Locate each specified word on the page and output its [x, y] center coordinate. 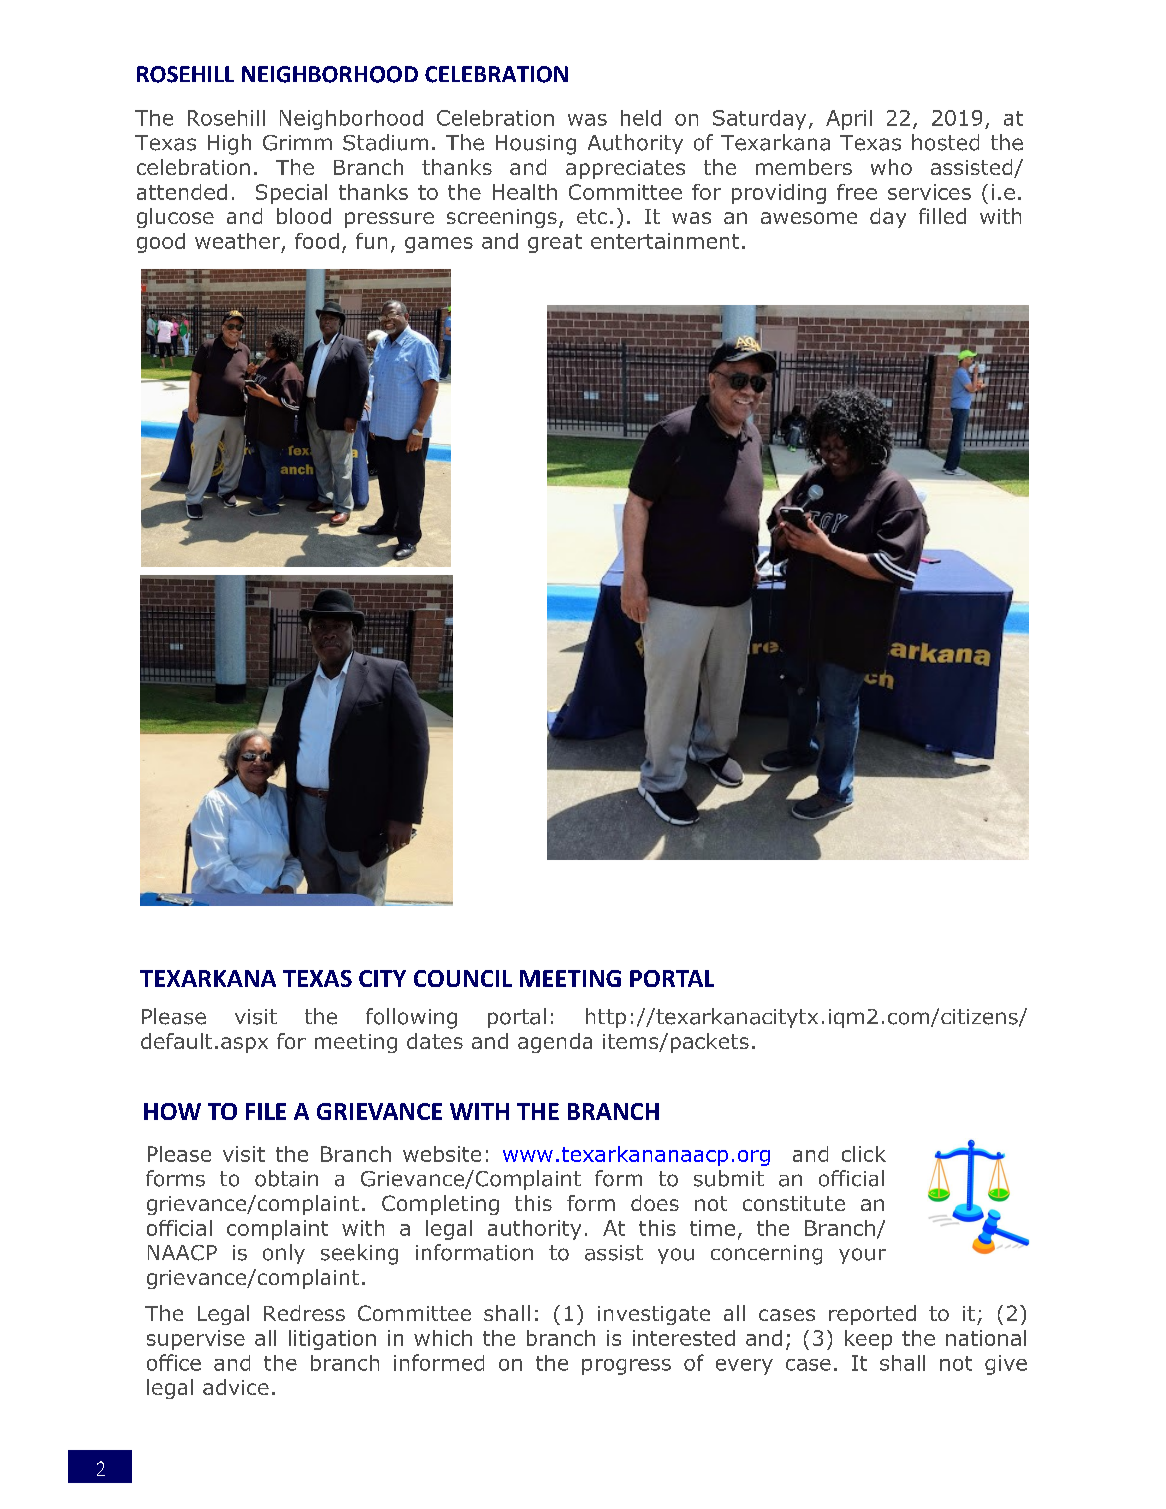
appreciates [625, 169]
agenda [555, 1043]
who [891, 167]
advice [236, 1387]
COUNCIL [463, 978]
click [864, 1154]
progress [626, 1367]
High [229, 144]
